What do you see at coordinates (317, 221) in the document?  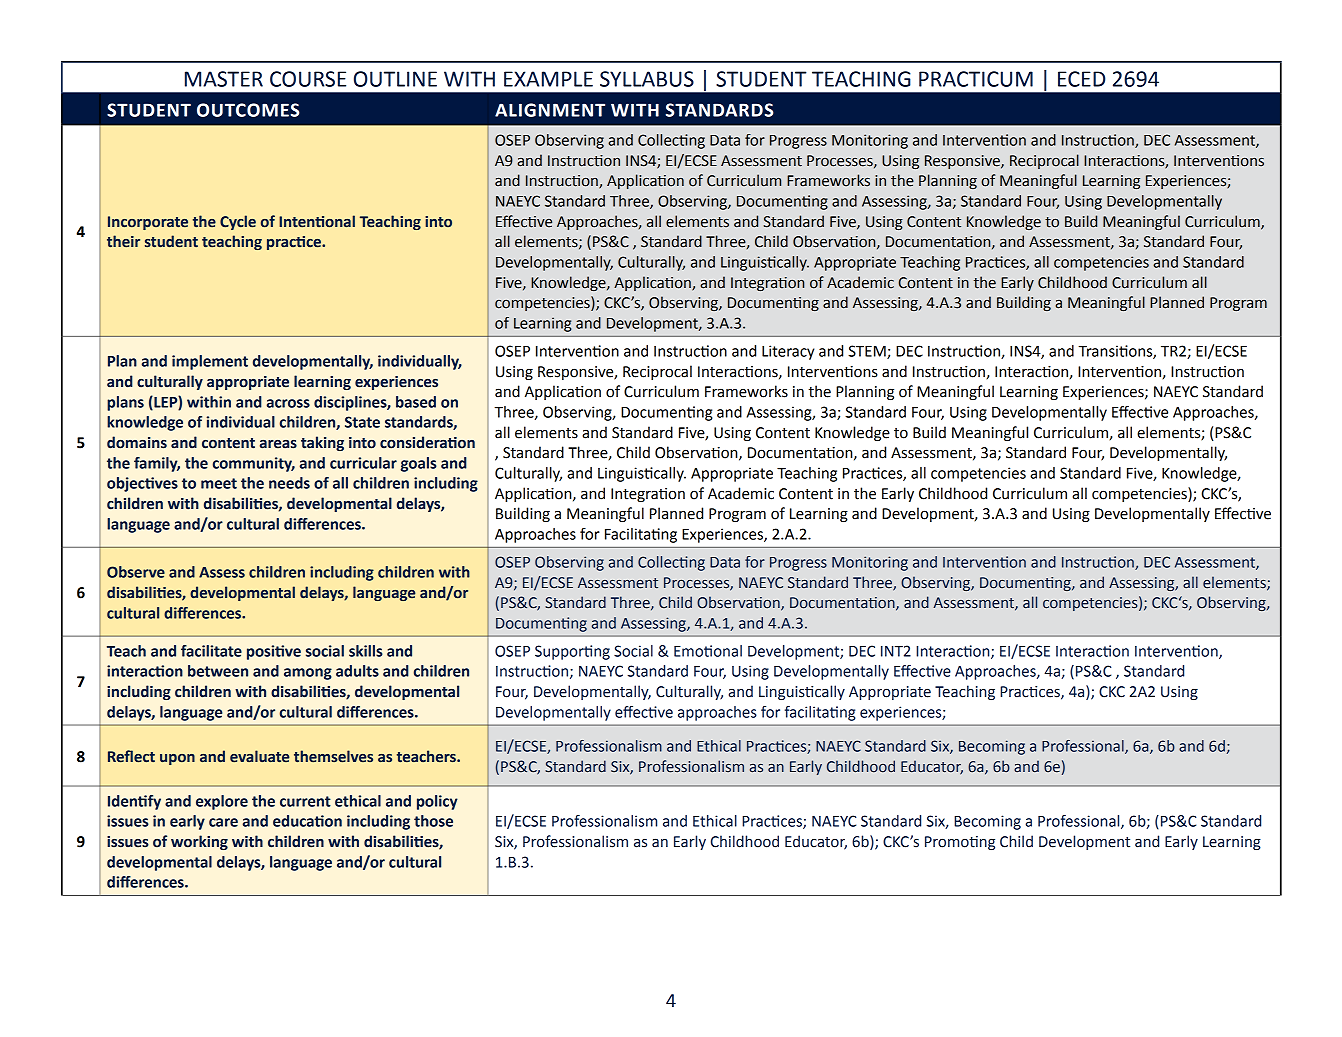 I see `Intentional` at bounding box center [317, 221].
